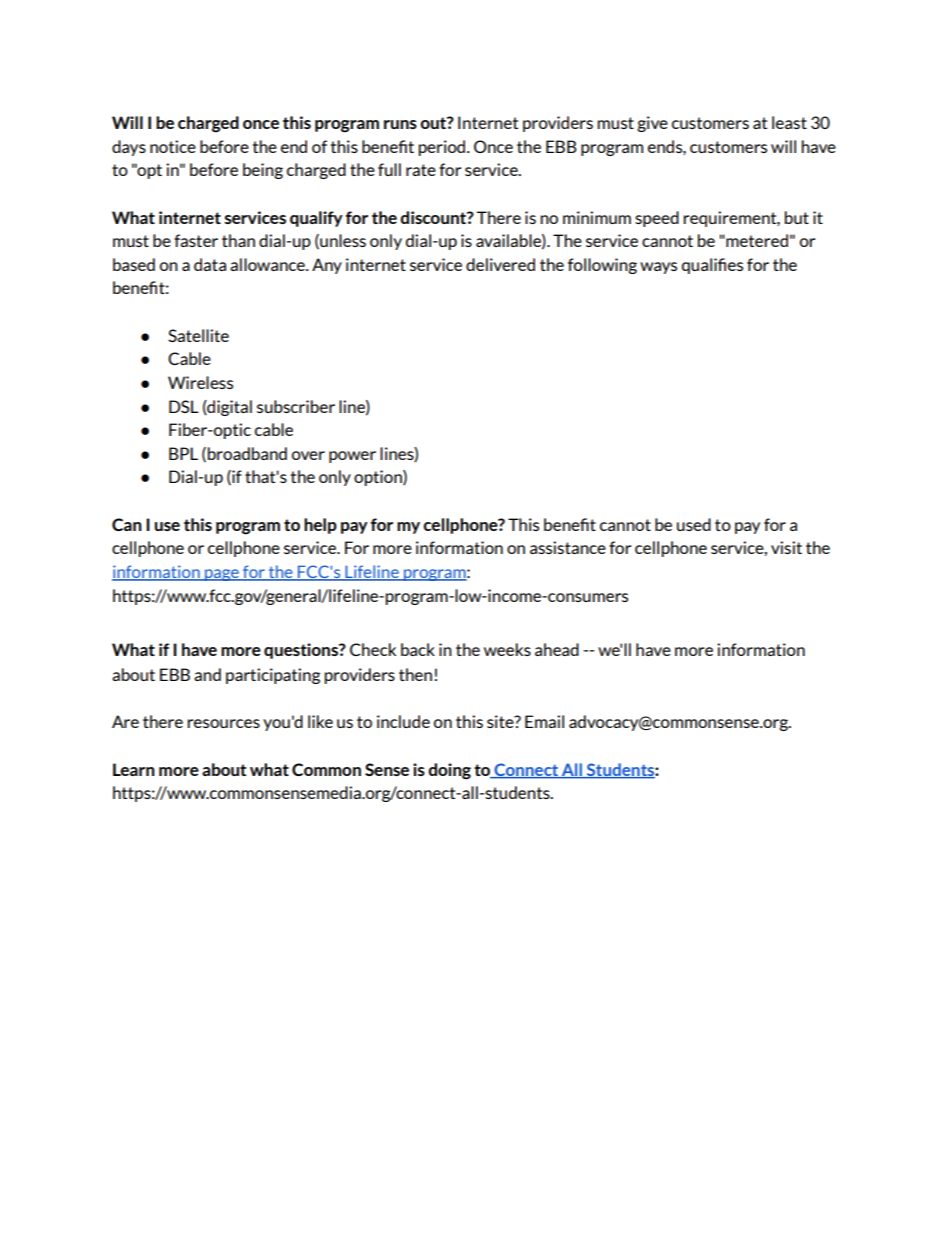  What do you see at coordinates (786, 547) in the screenshot?
I see `visit` at bounding box center [786, 547].
